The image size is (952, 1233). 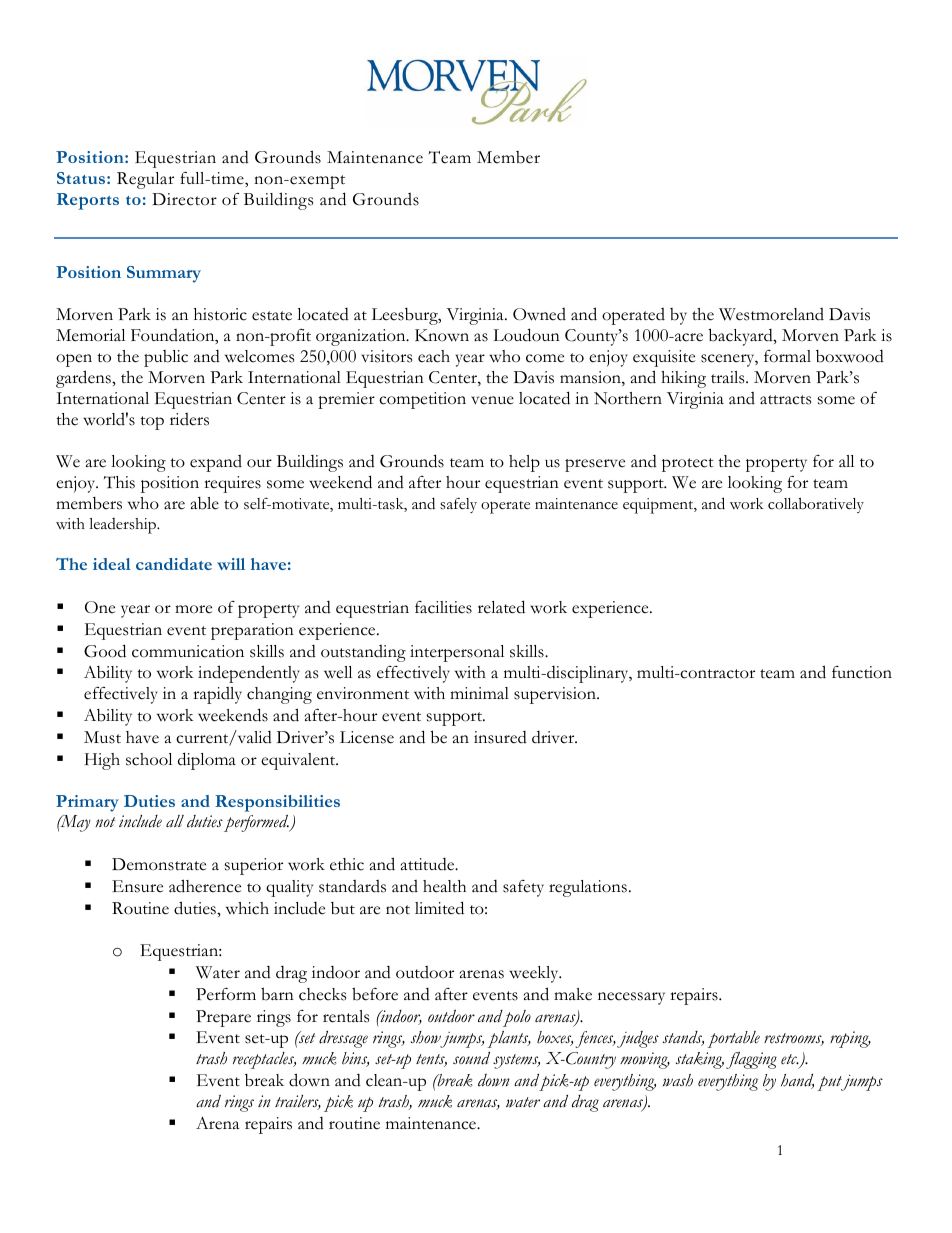 I want to click on regulations, so click(x=588, y=888).
